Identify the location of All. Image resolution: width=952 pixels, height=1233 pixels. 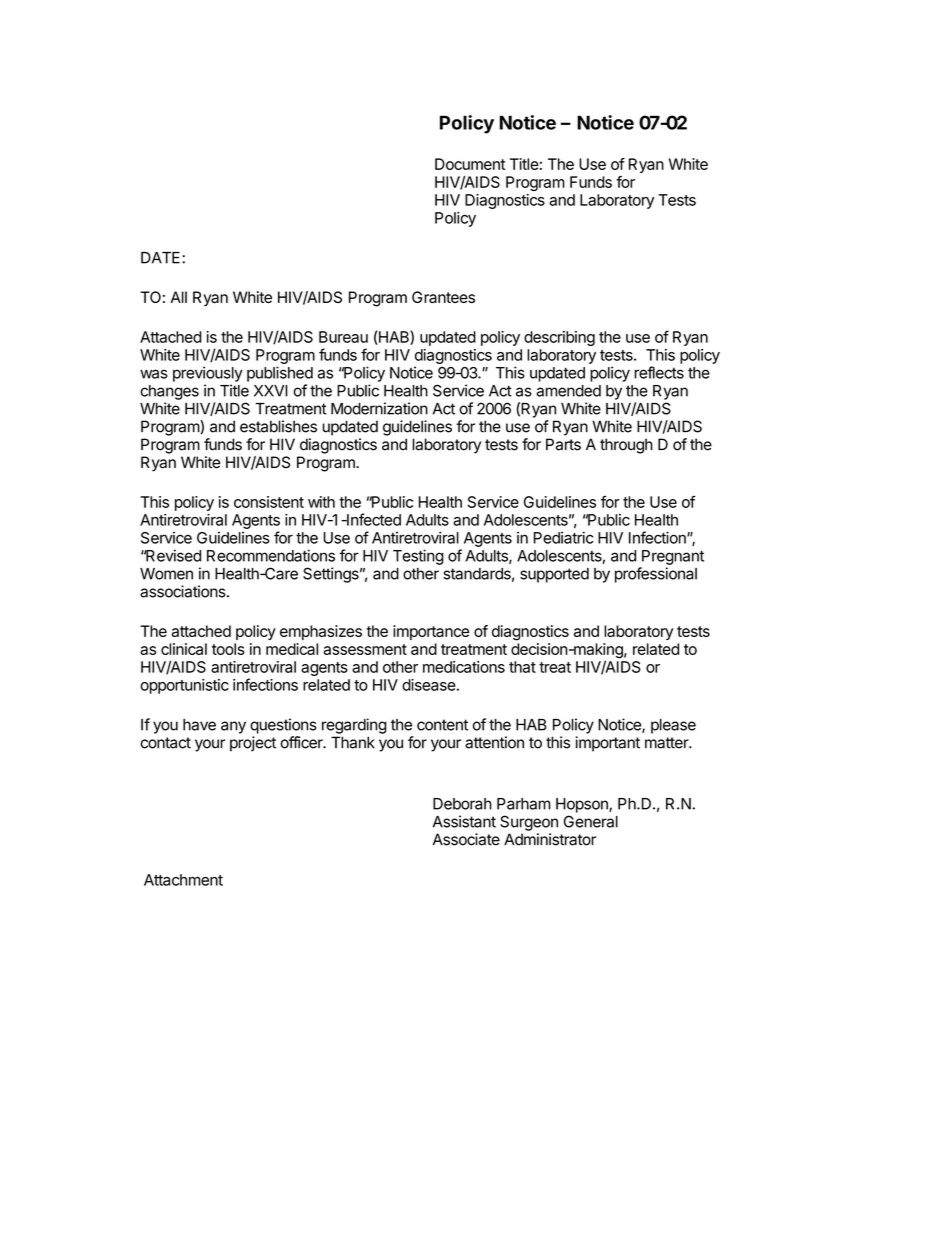
(179, 297).
